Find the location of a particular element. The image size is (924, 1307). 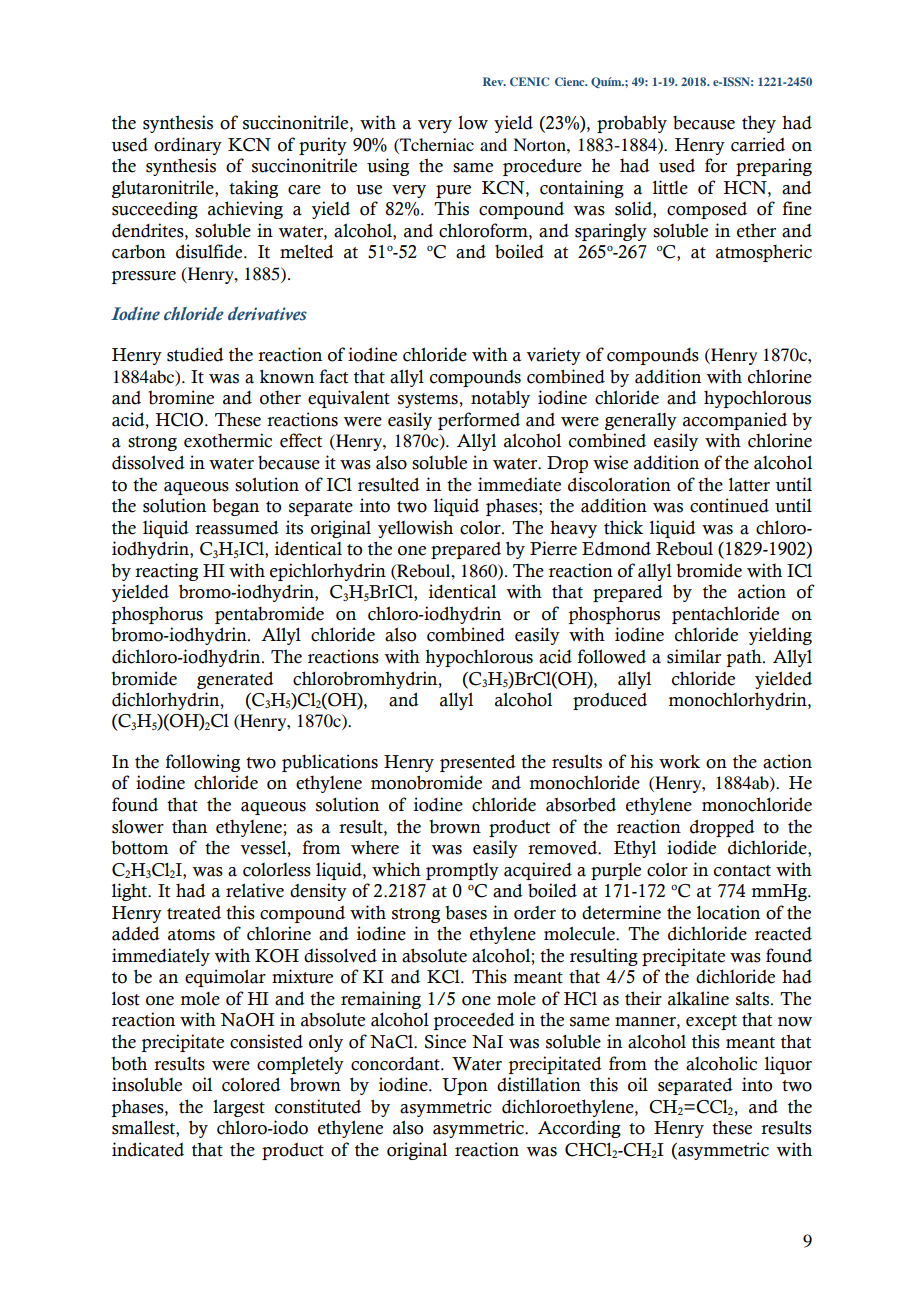

ordinary is located at coordinates (188, 146).
